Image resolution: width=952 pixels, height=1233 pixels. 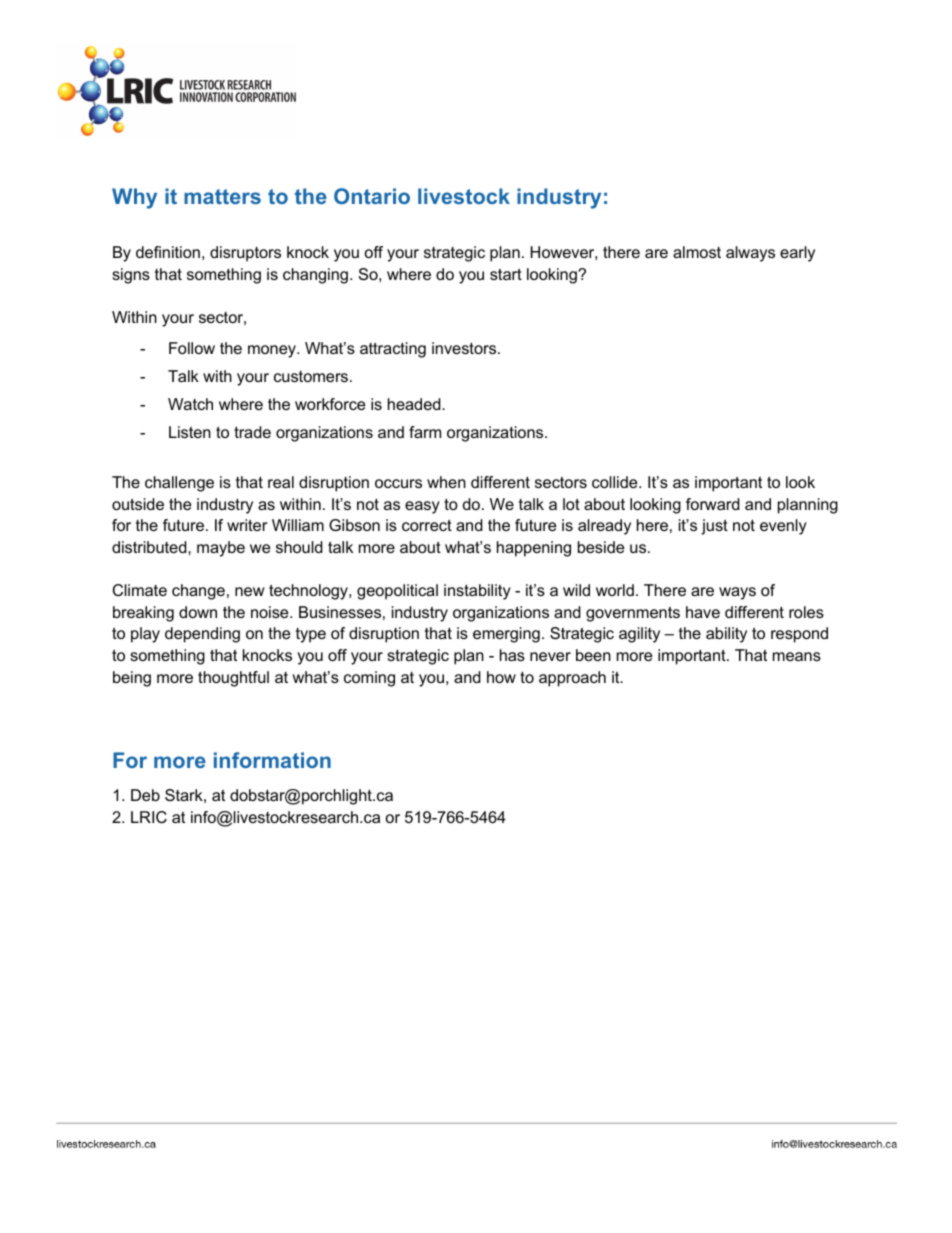 I want to click on matters, so click(x=222, y=196).
